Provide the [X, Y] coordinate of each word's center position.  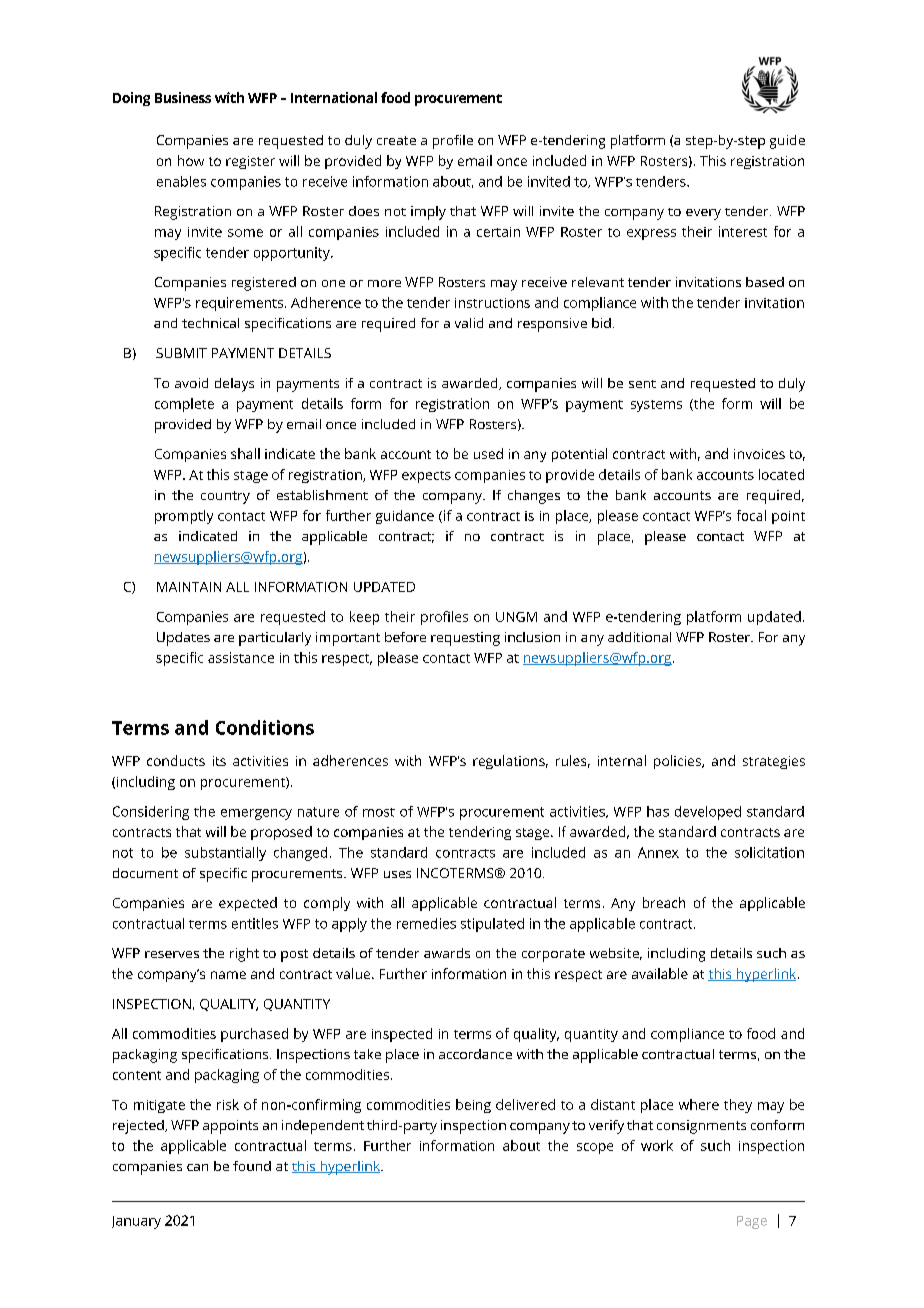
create [396, 140]
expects [426, 477]
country [225, 497]
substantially [225, 854]
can [197, 1167]
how [191, 160]
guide [787, 142]
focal [751, 515]
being [473, 1106]
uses [397, 874]
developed [708, 813]
